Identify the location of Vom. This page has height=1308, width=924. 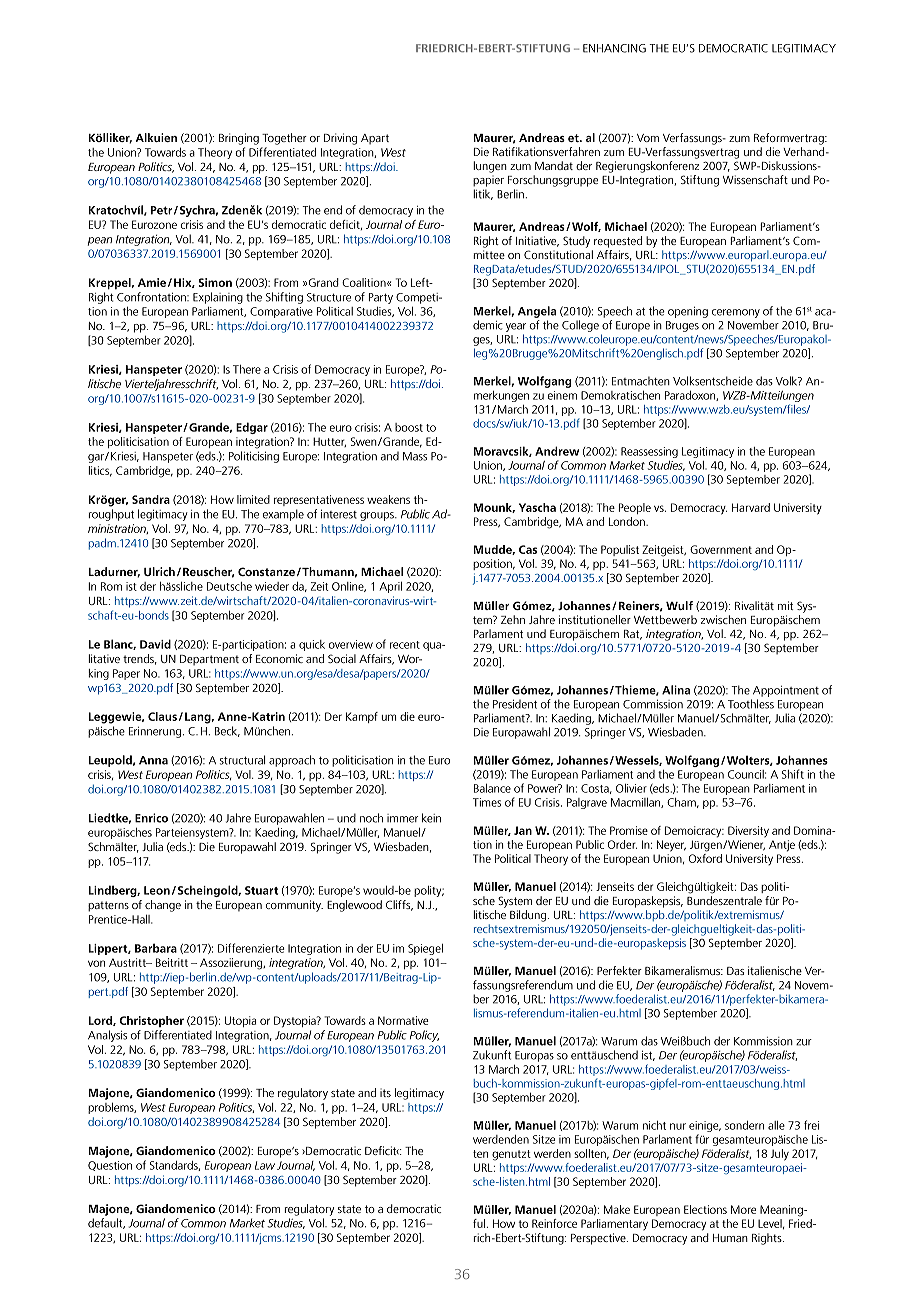
(648, 138).
